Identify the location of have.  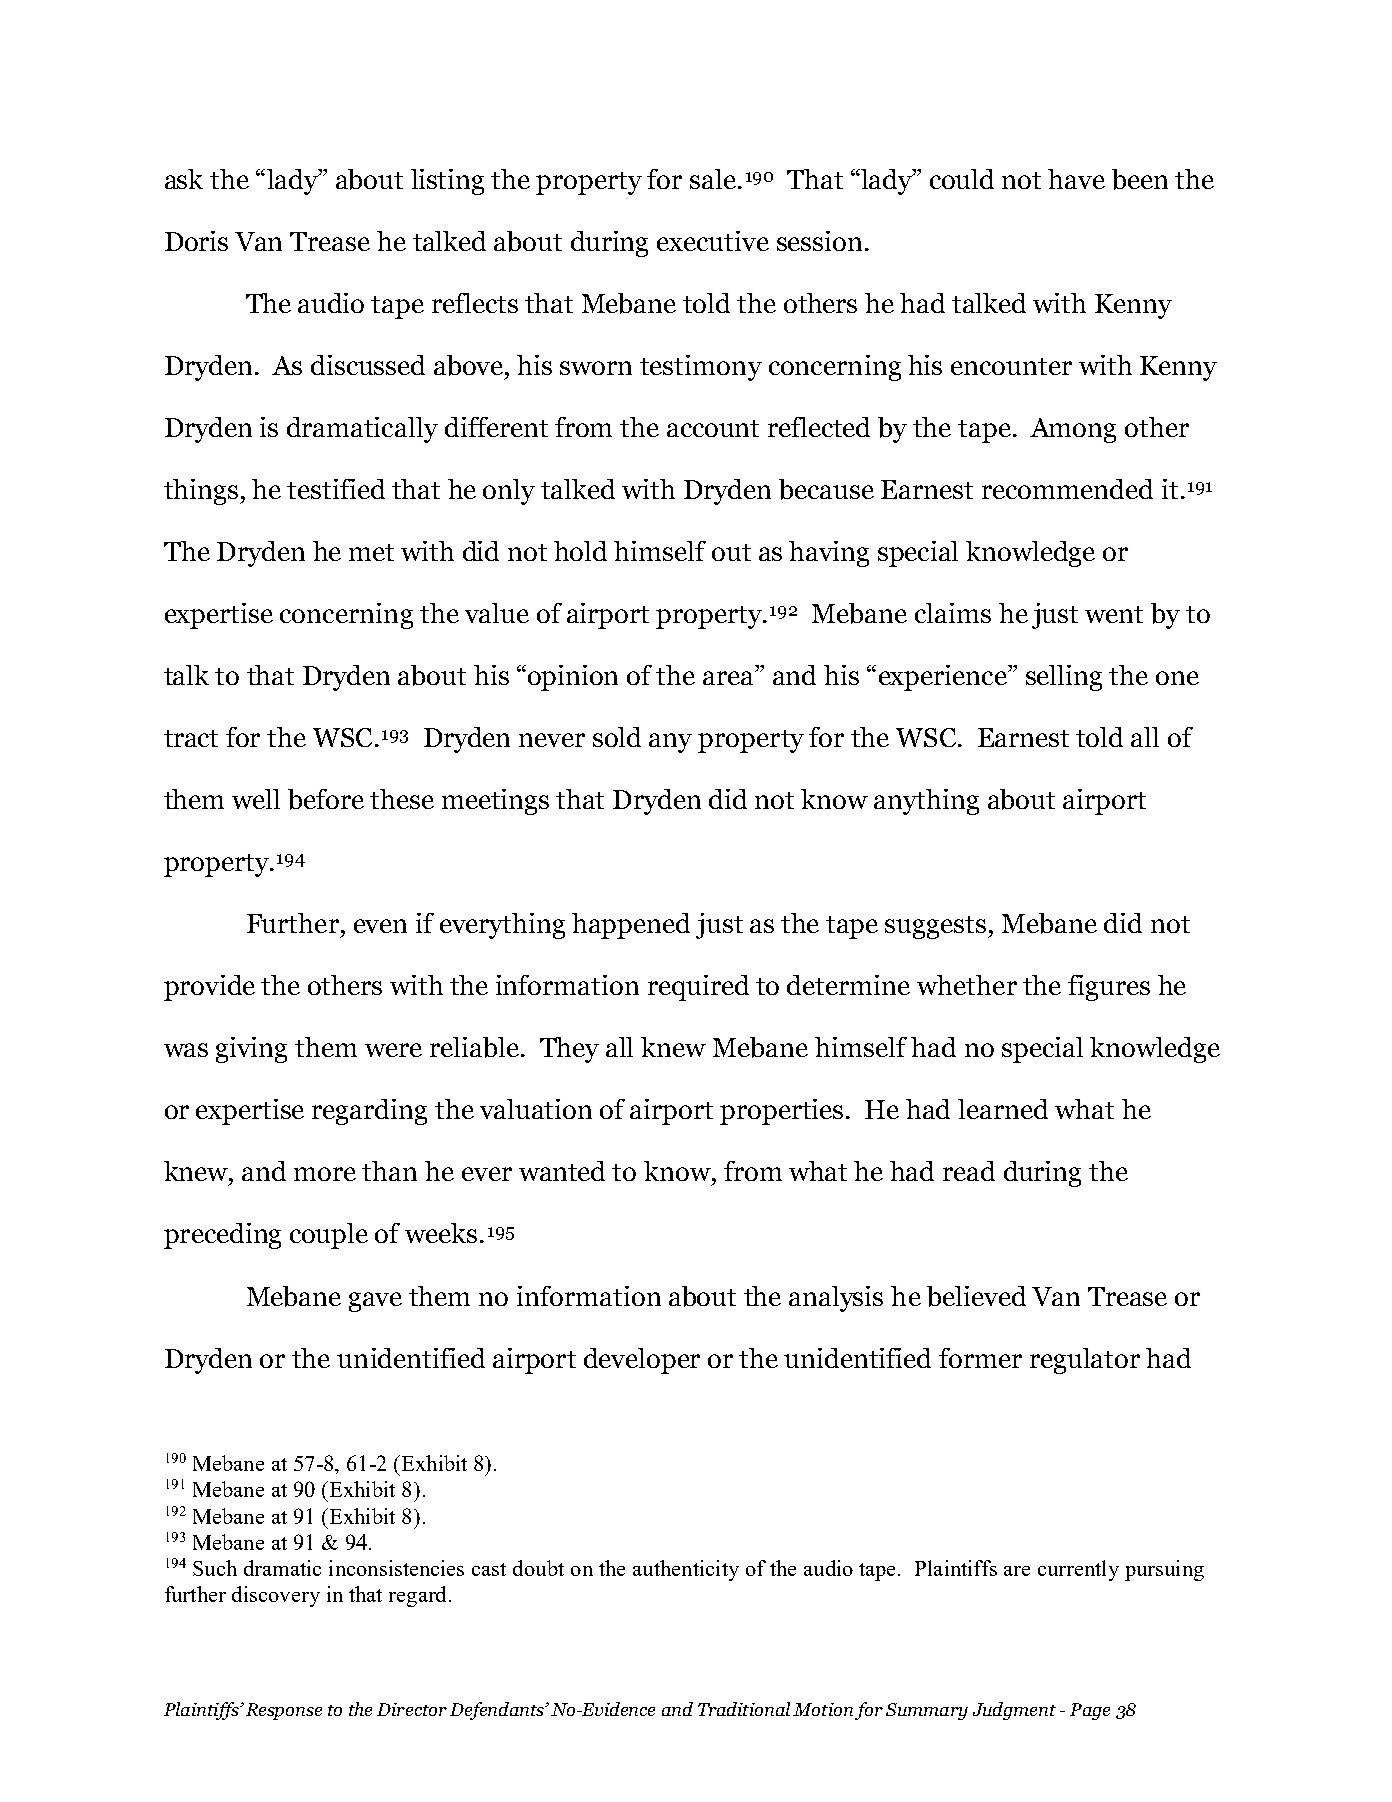
(1076, 179).
